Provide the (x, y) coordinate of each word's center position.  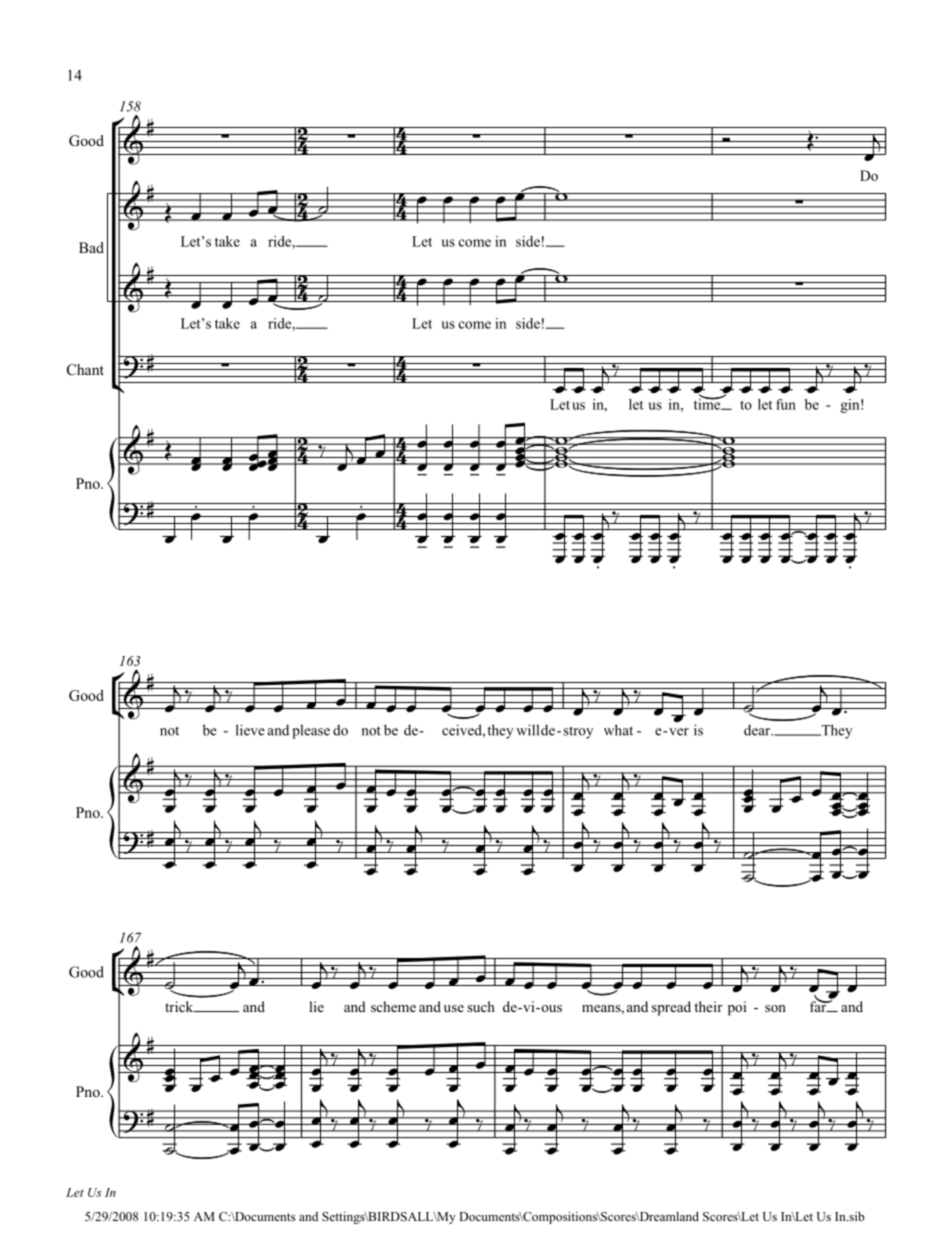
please (311, 731)
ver (679, 732)
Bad (91, 247)
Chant (85, 370)
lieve (250, 730)
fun (786, 404)
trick (180, 1006)
